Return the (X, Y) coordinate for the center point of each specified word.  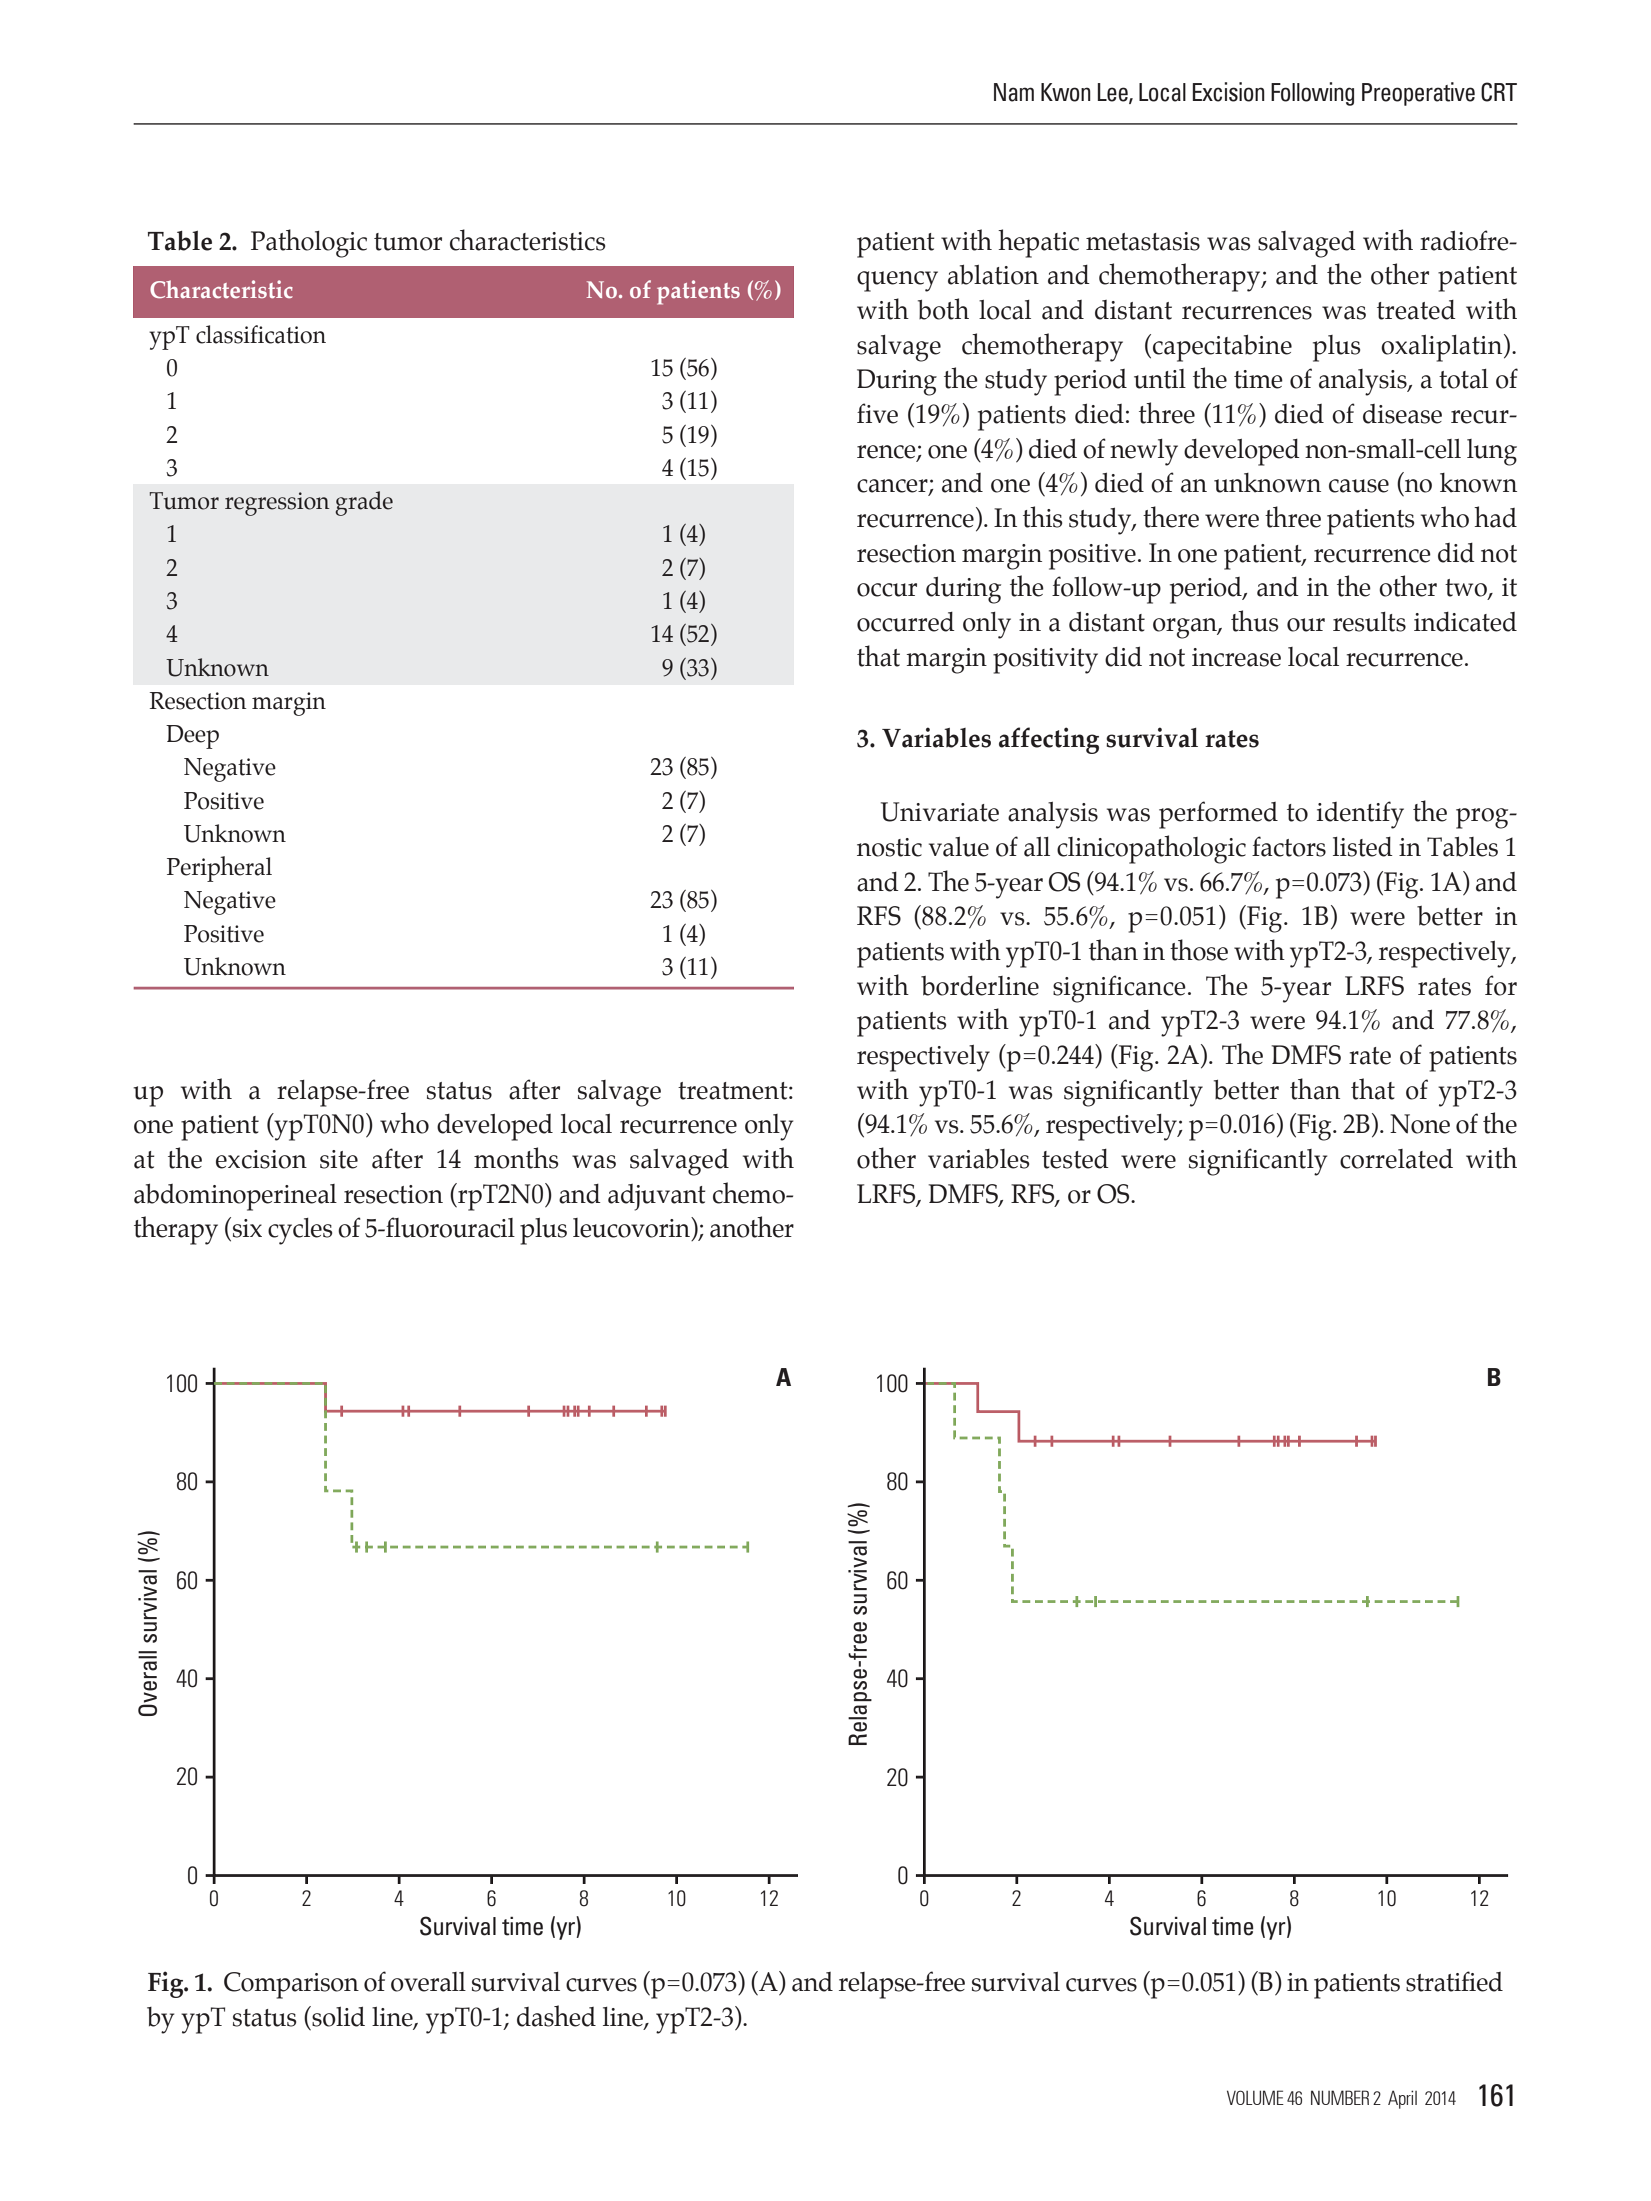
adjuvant (657, 1197)
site (339, 1159)
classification (261, 334)
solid (337, 2016)
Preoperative (1418, 94)
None (1420, 1124)
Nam (1014, 92)
